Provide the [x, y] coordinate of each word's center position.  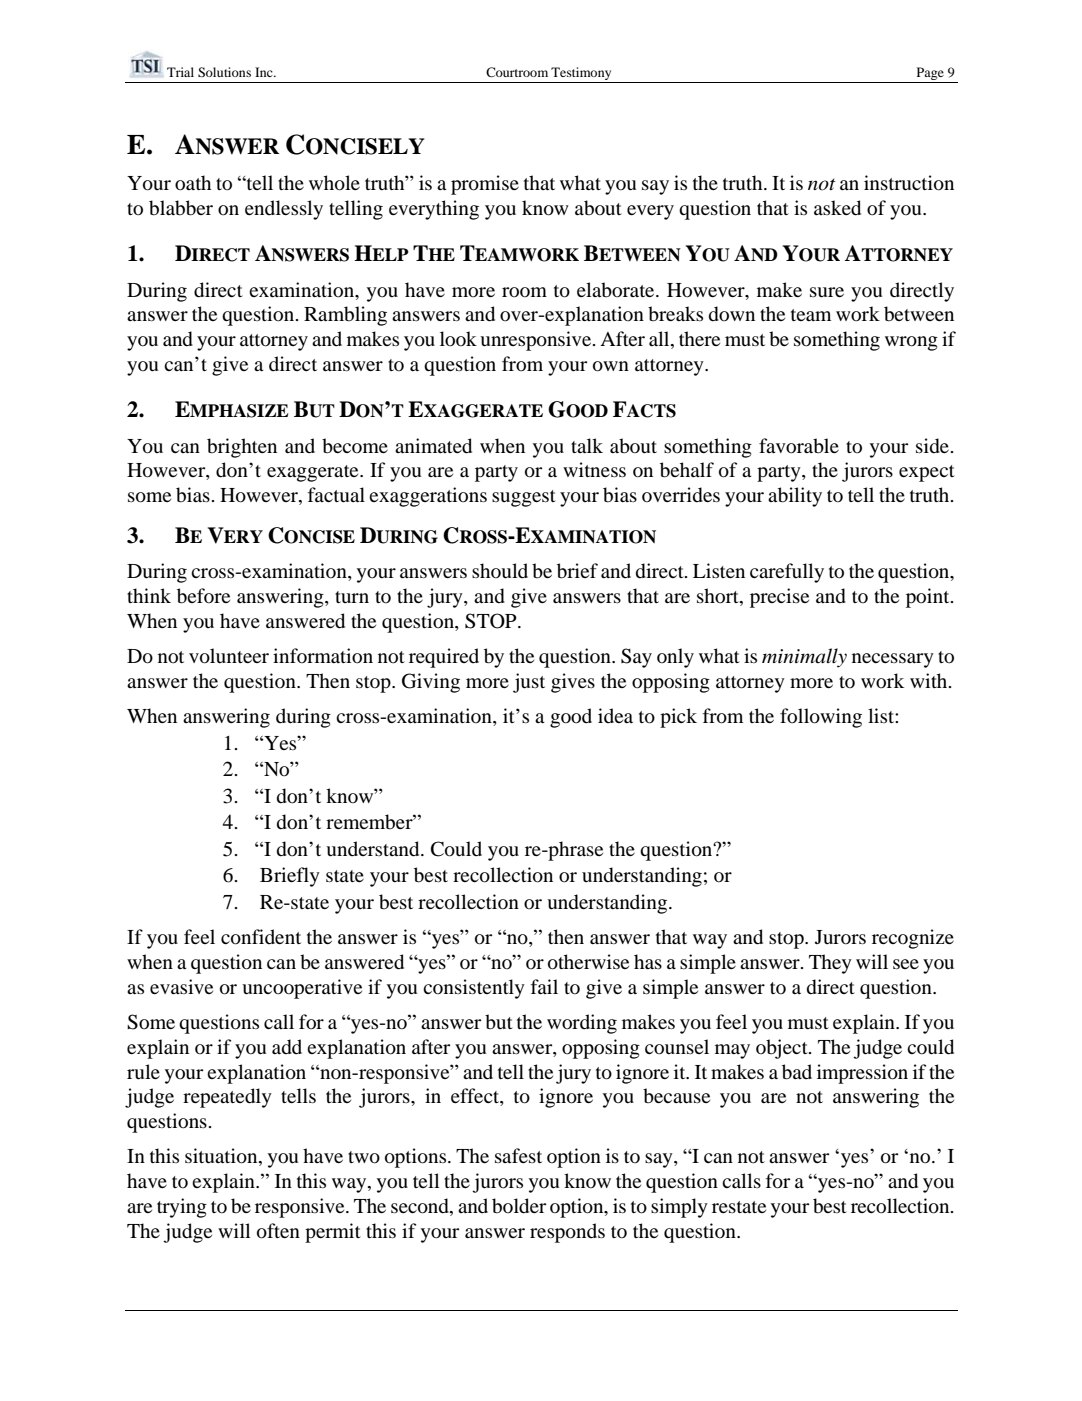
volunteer [229, 656]
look [458, 339]
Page [930, 73]
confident [261, 937]
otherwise [588, 962]
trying [182, 1208]
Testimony [581, 73]
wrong [911, 343]
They [830, 964]
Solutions [224, 72]
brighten [242, 448]
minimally [804, 658]
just [529, 683]
